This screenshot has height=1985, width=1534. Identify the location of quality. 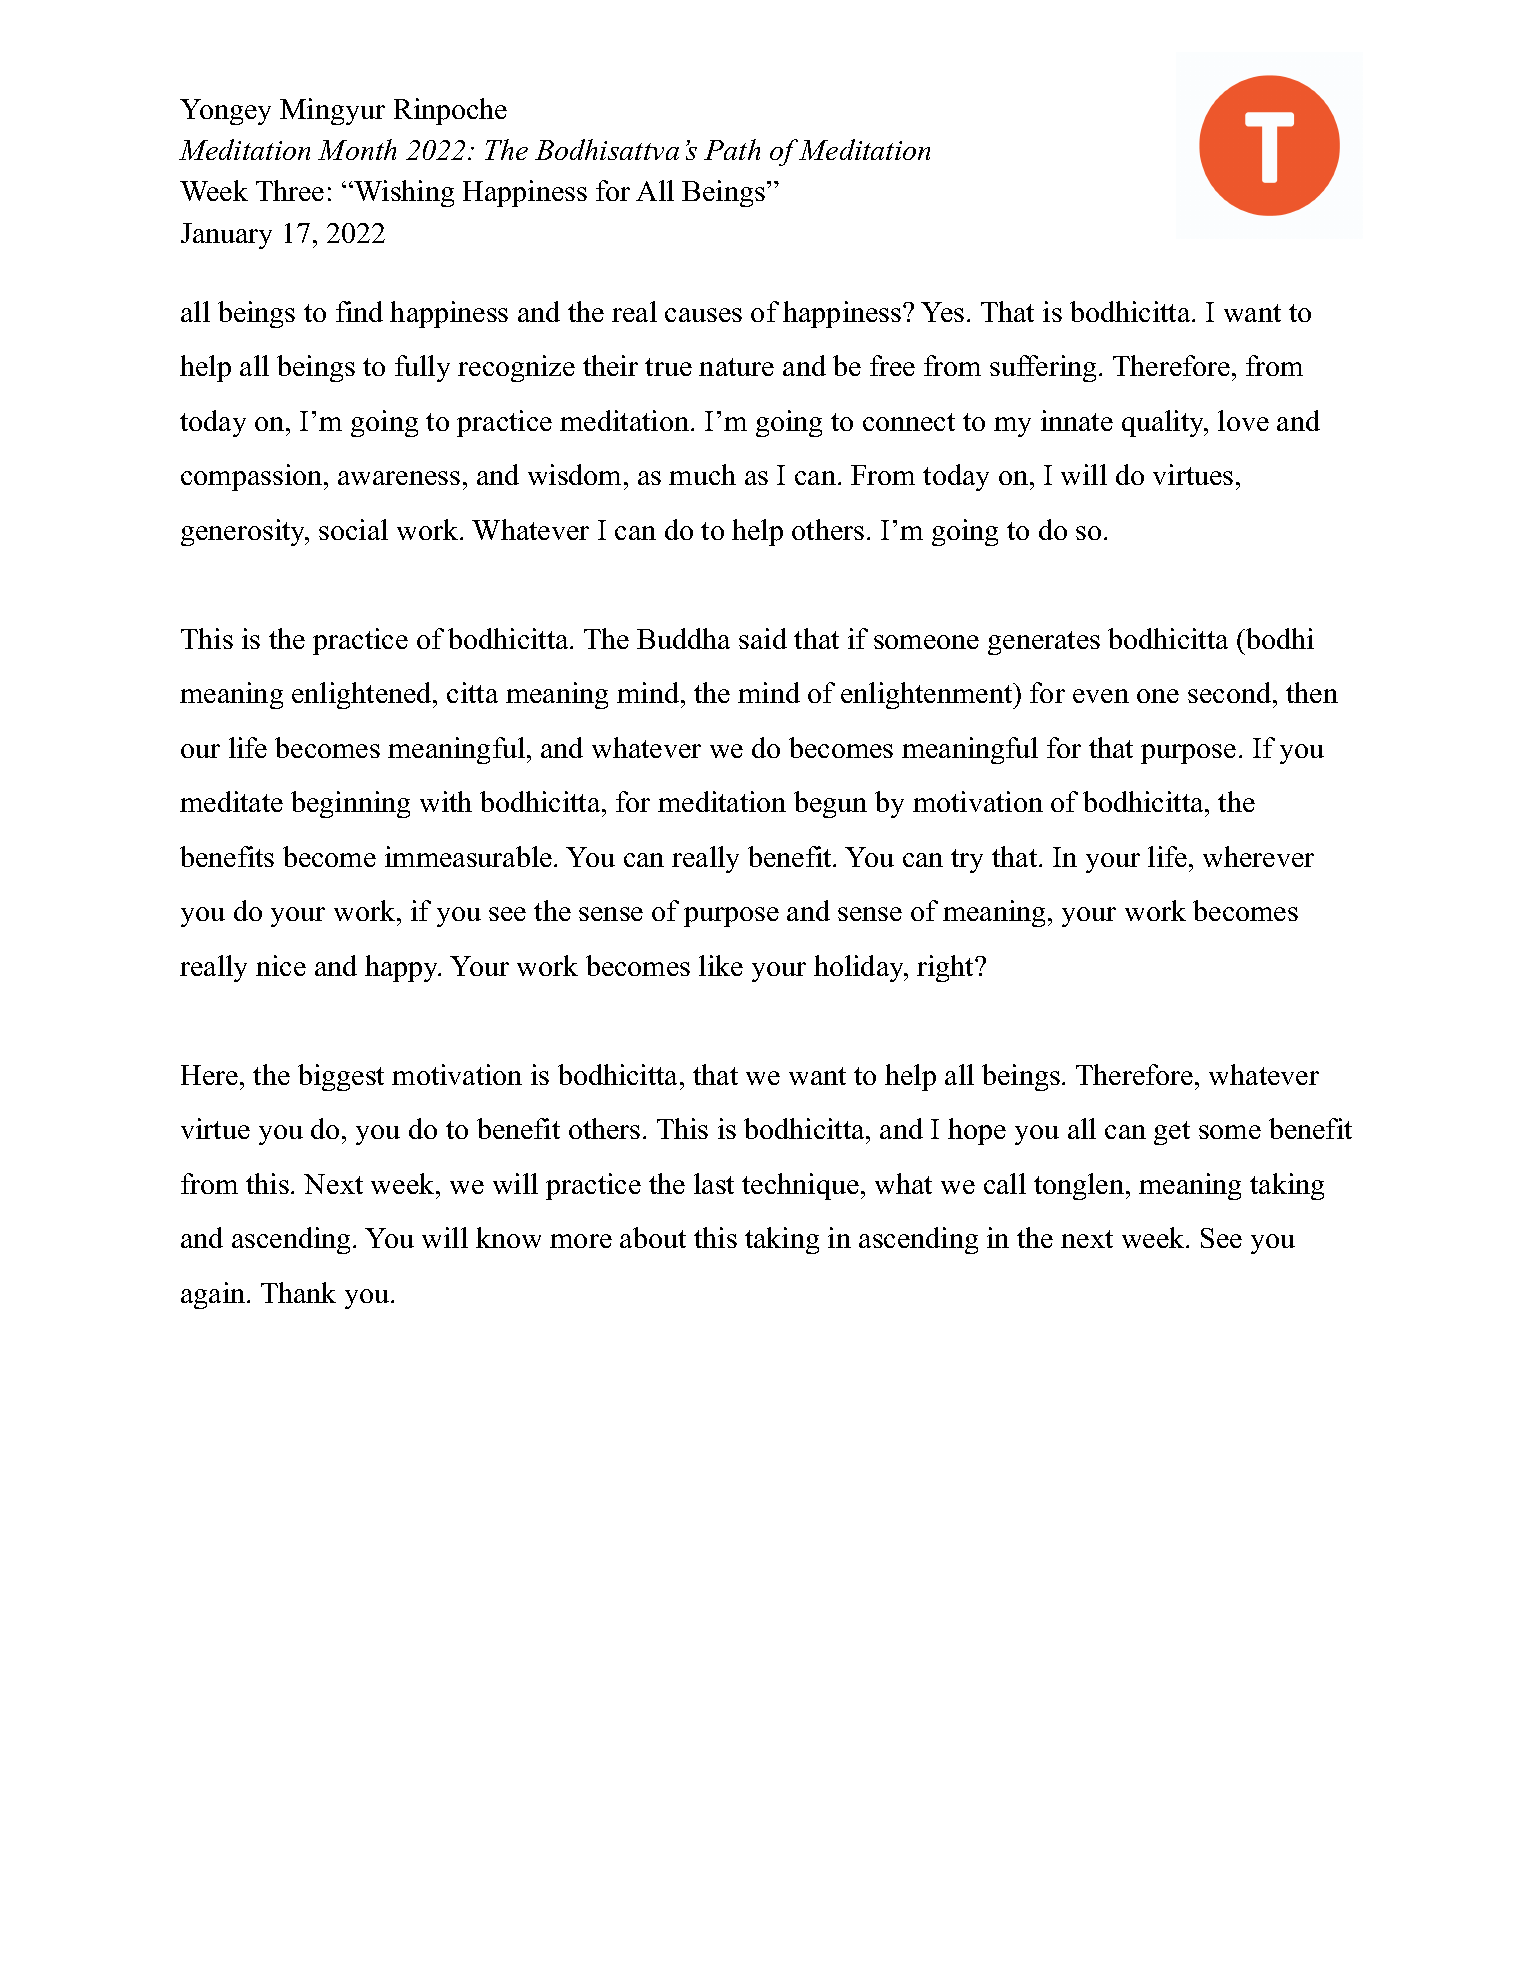
(1164, 423).
